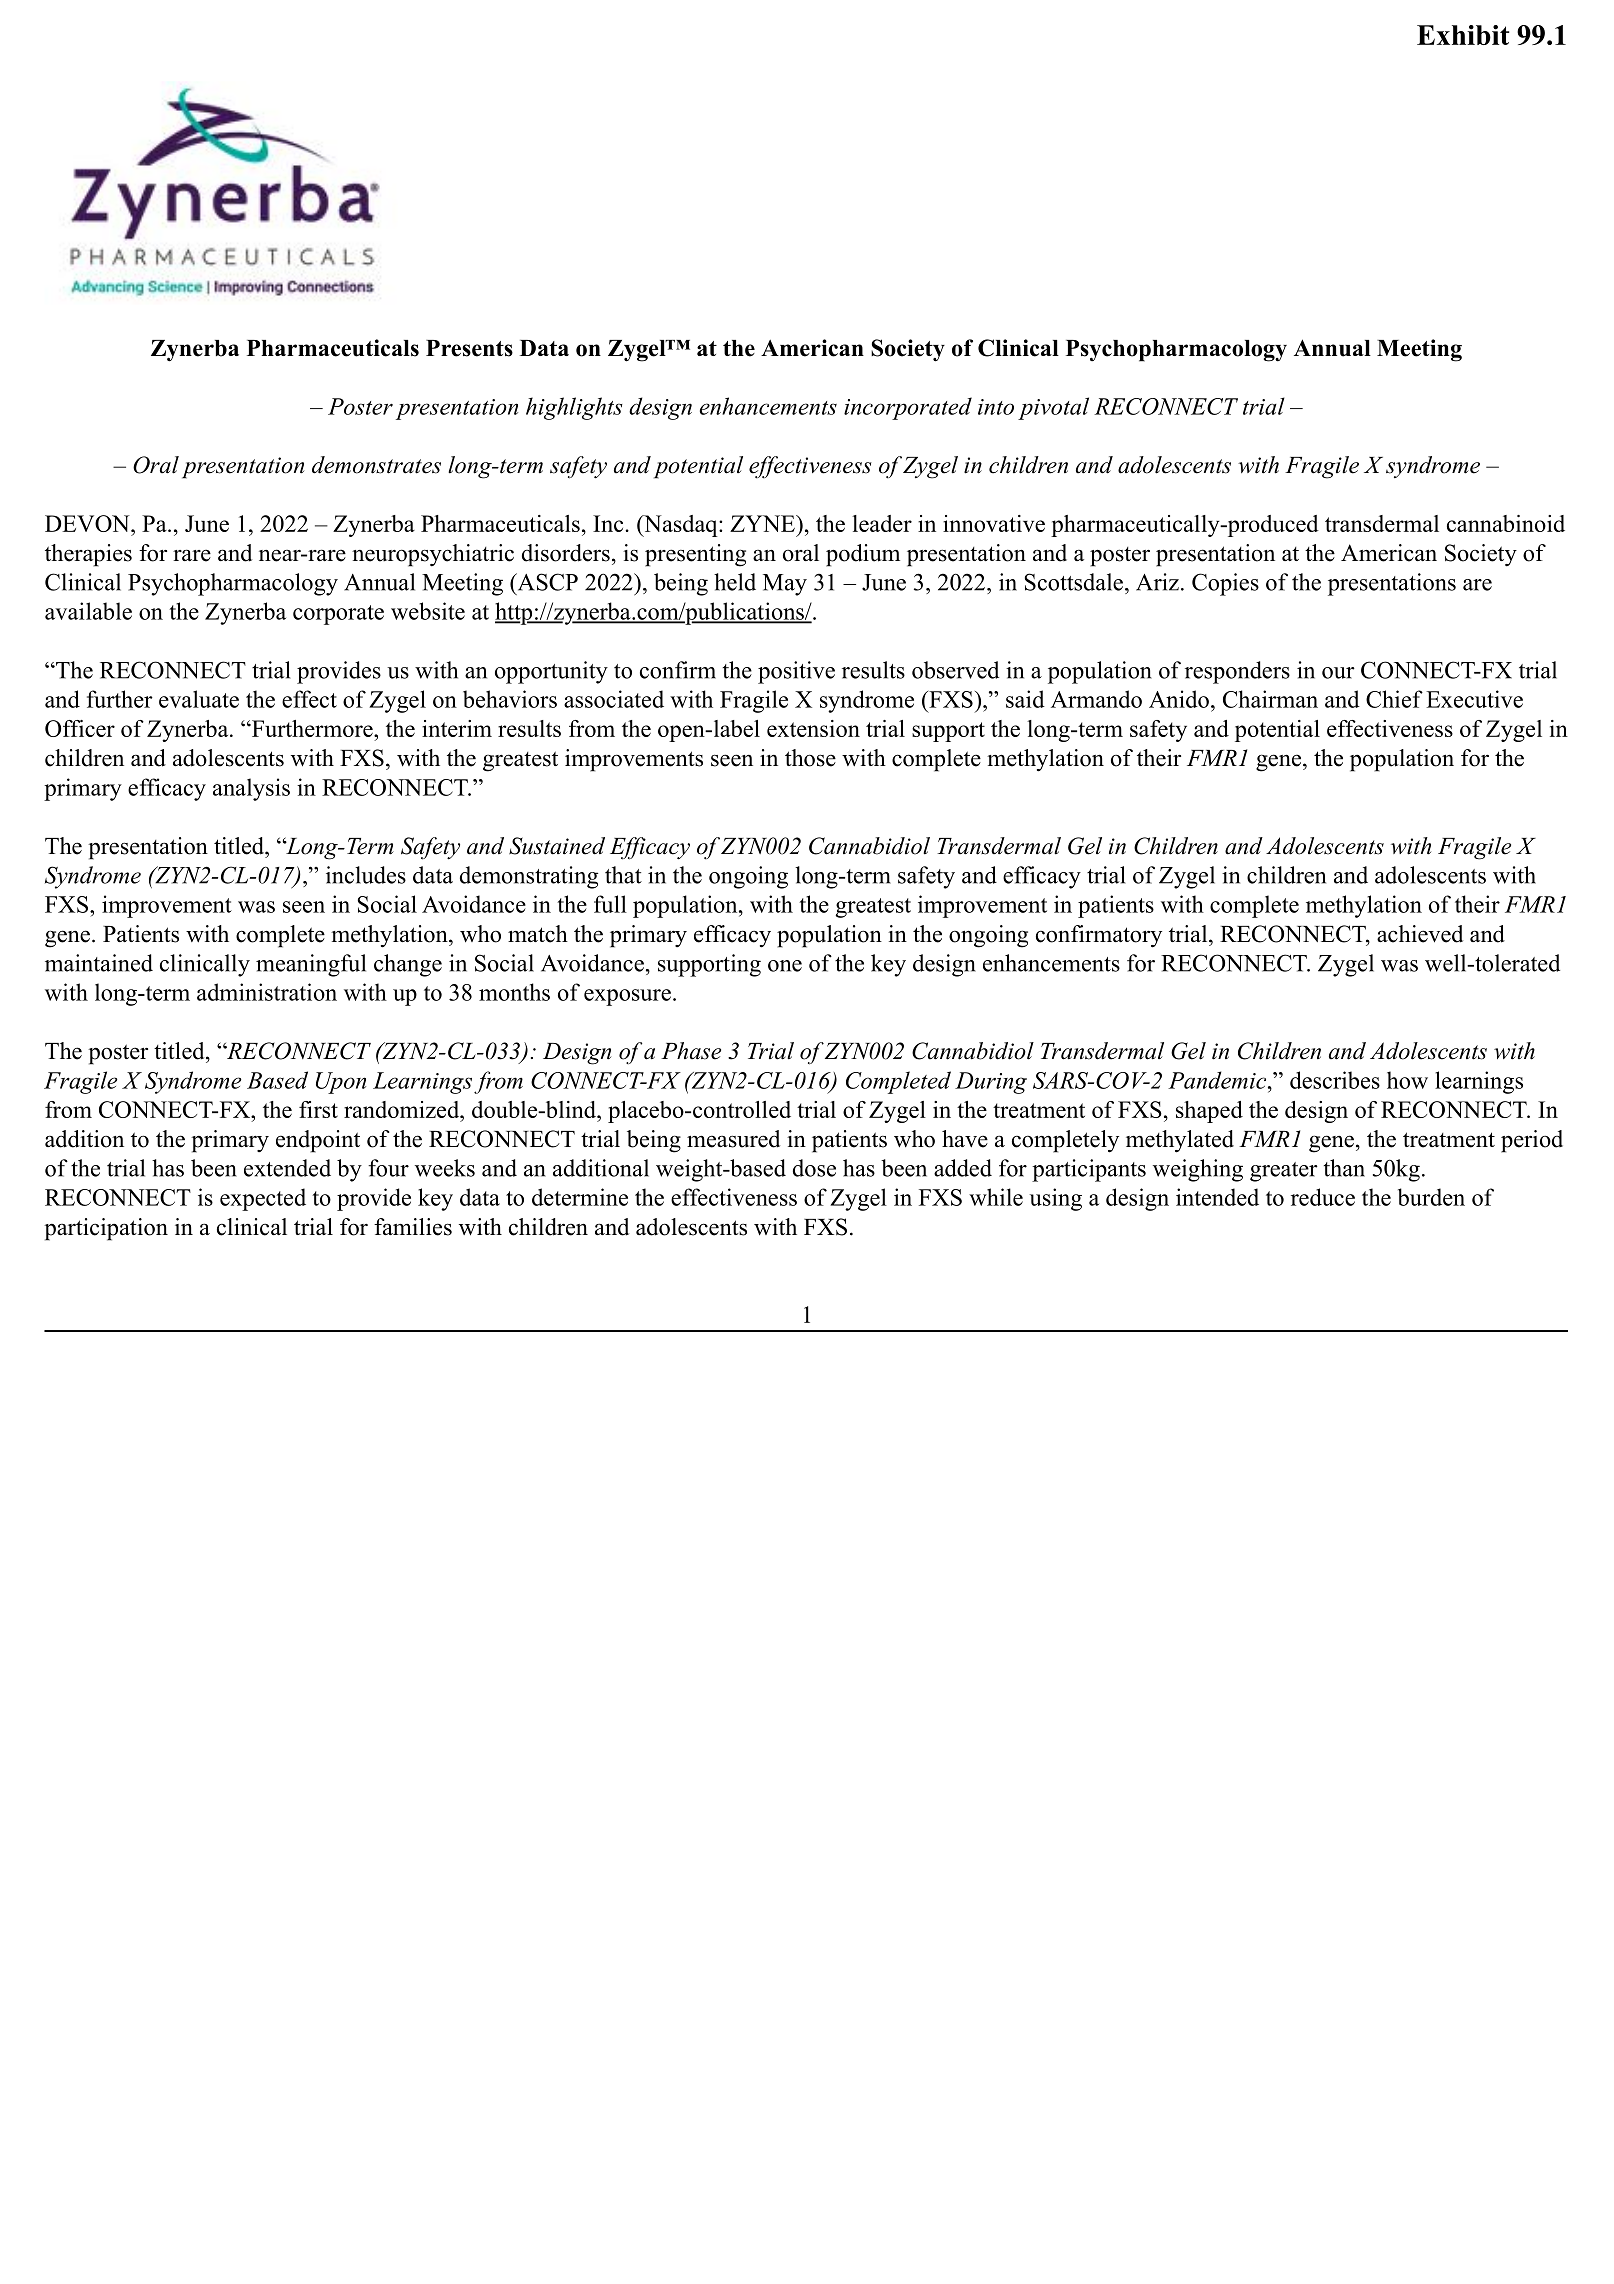 The image size is (1614, 2284). Describe the element at coordinates (1463, 35) in the screenshot. I see `Exhibit` at that location.
